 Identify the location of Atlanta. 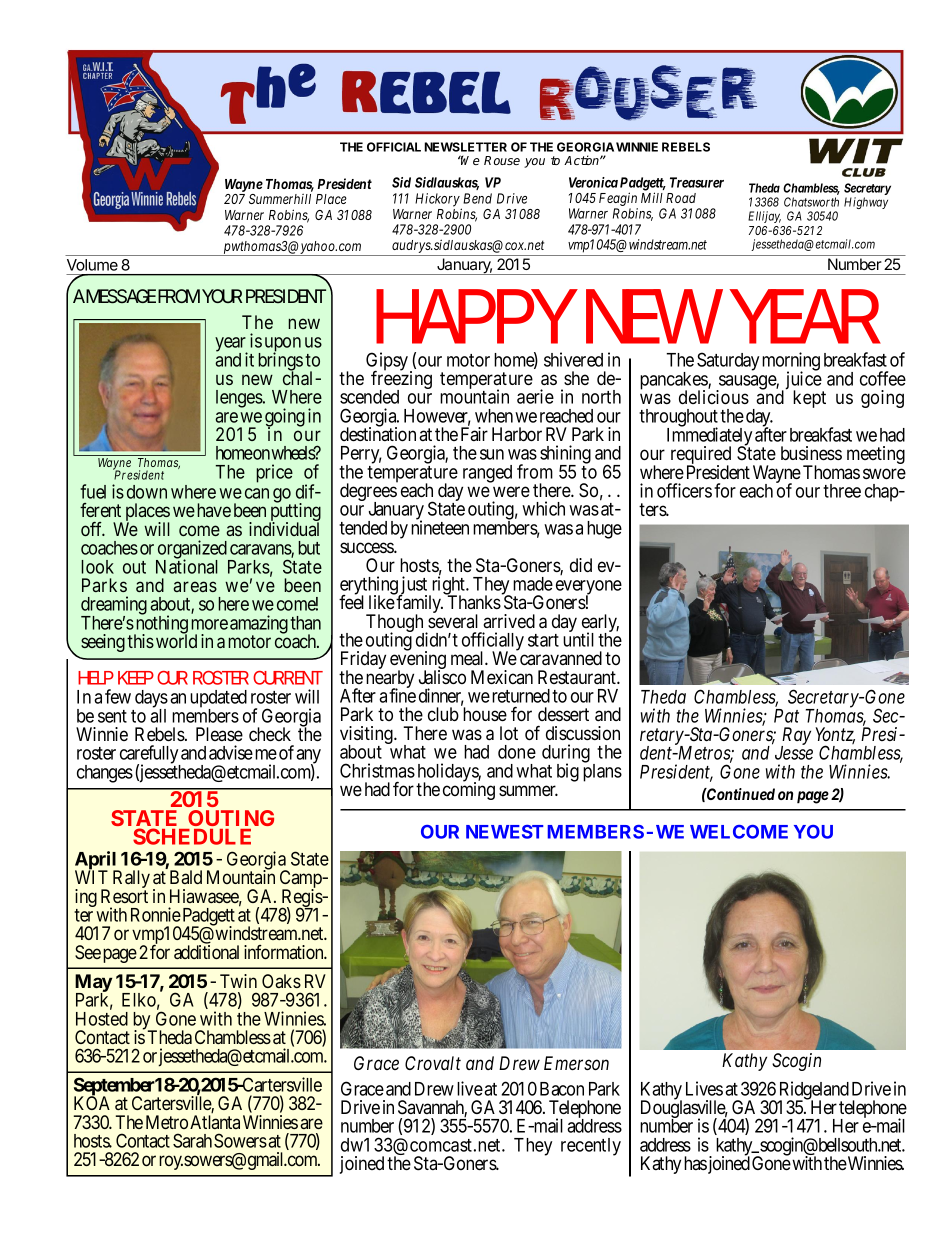
(215, 1122).
